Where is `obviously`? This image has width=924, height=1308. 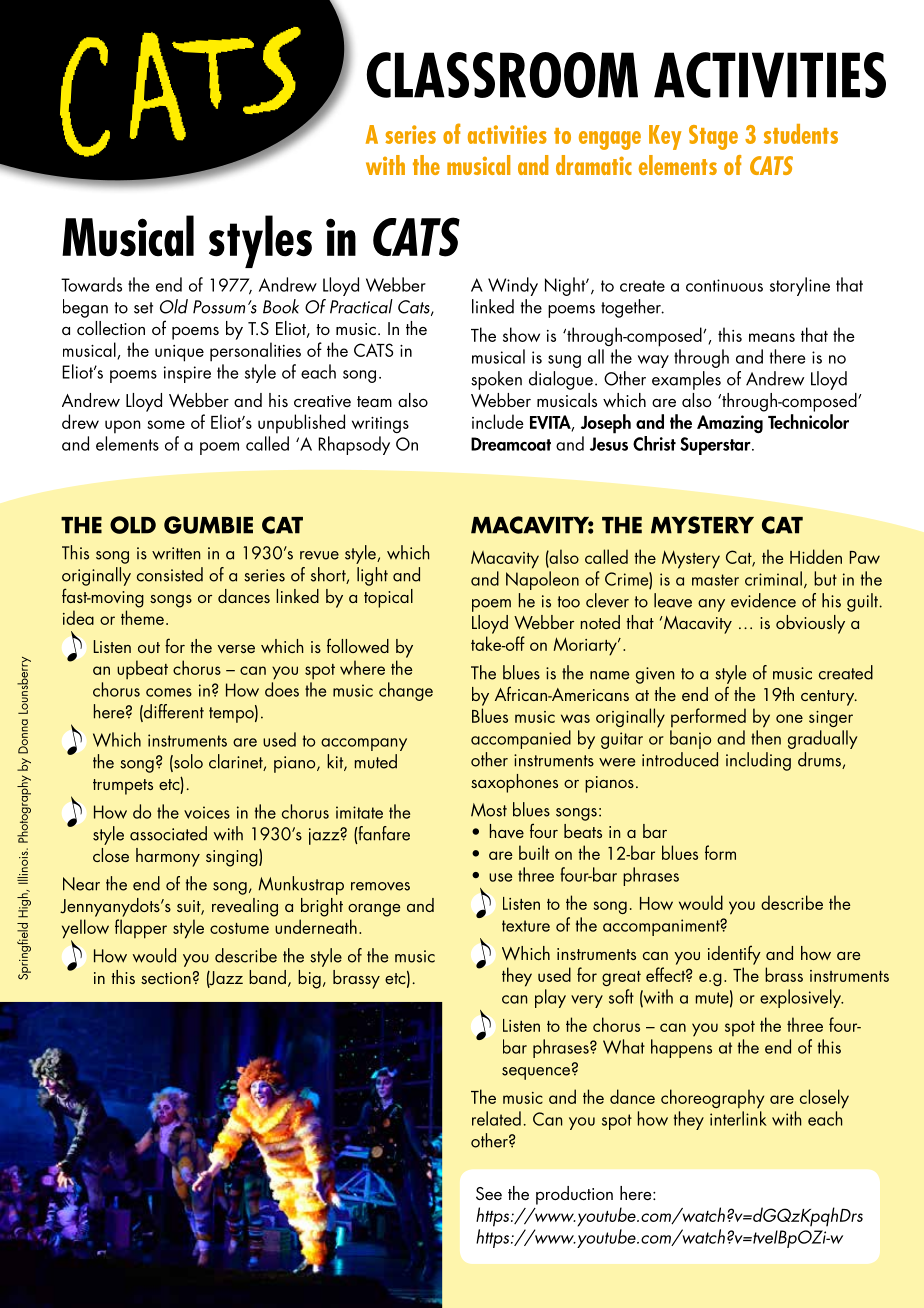 obviously is located at coordinates (810, 624).
